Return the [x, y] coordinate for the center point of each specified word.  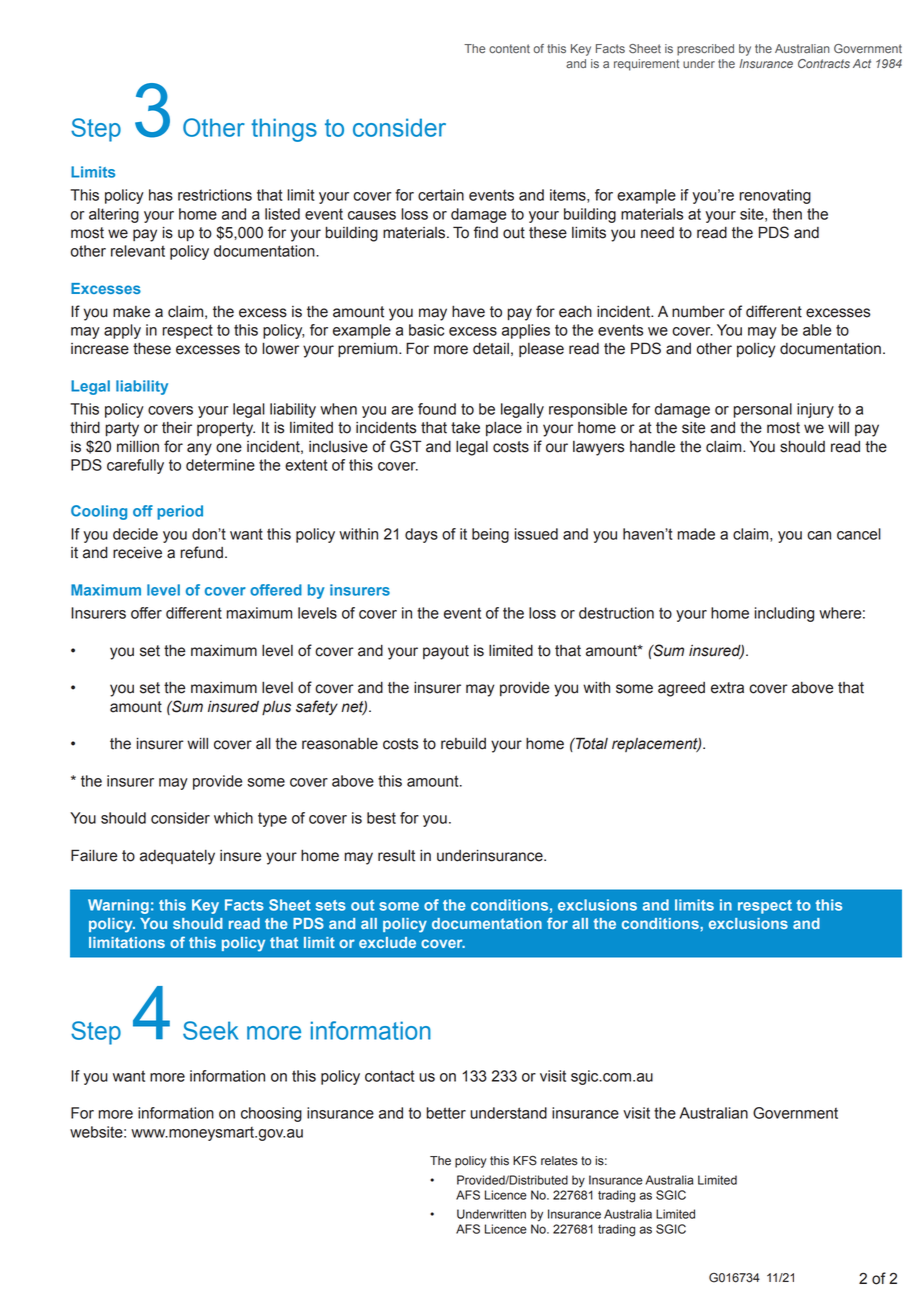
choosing [271, 1114]
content [509, 48]
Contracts [824, 63]
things [284, 130]
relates [559, 1161]
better [446, 1113]
